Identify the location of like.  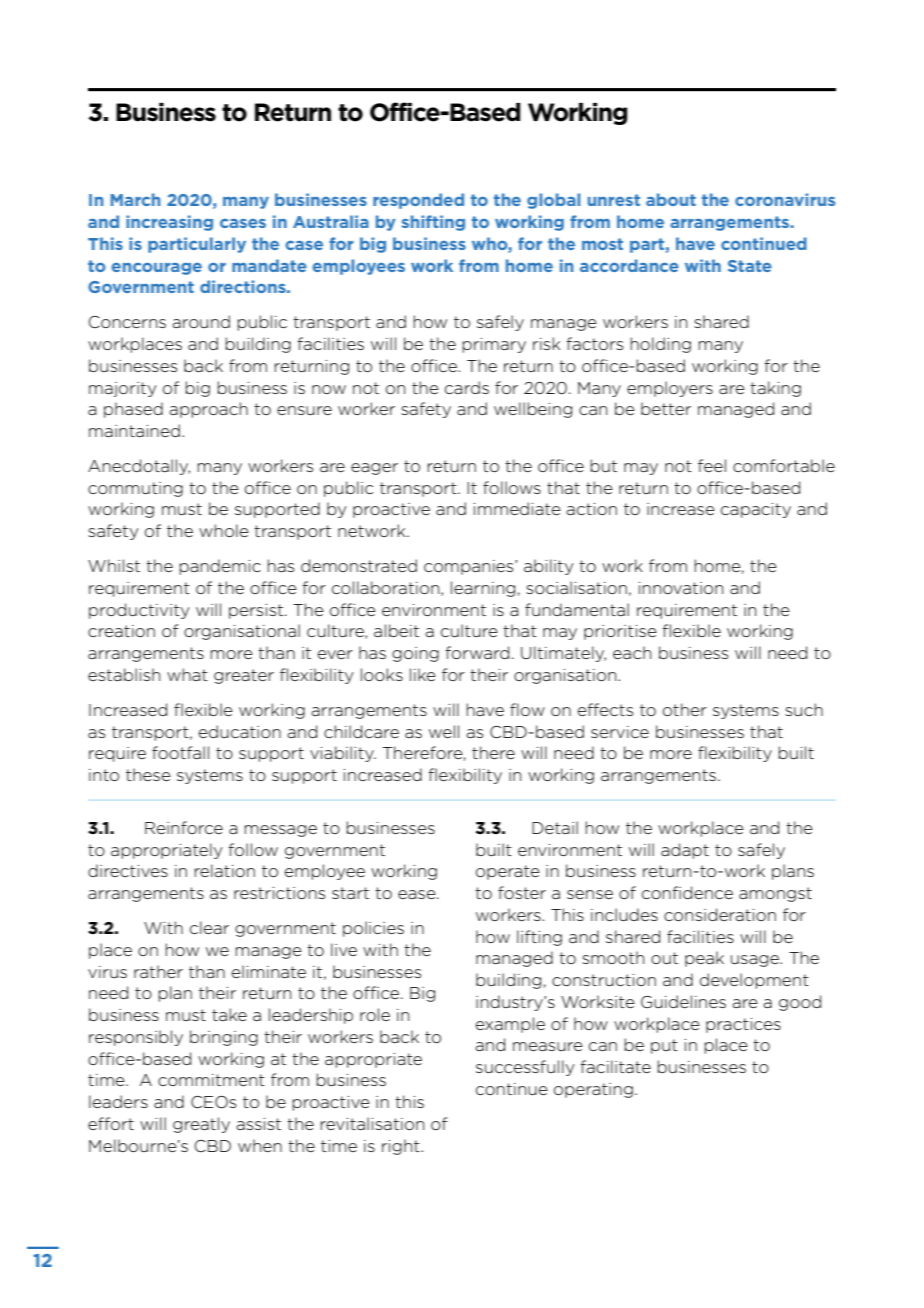
(423, 674).
